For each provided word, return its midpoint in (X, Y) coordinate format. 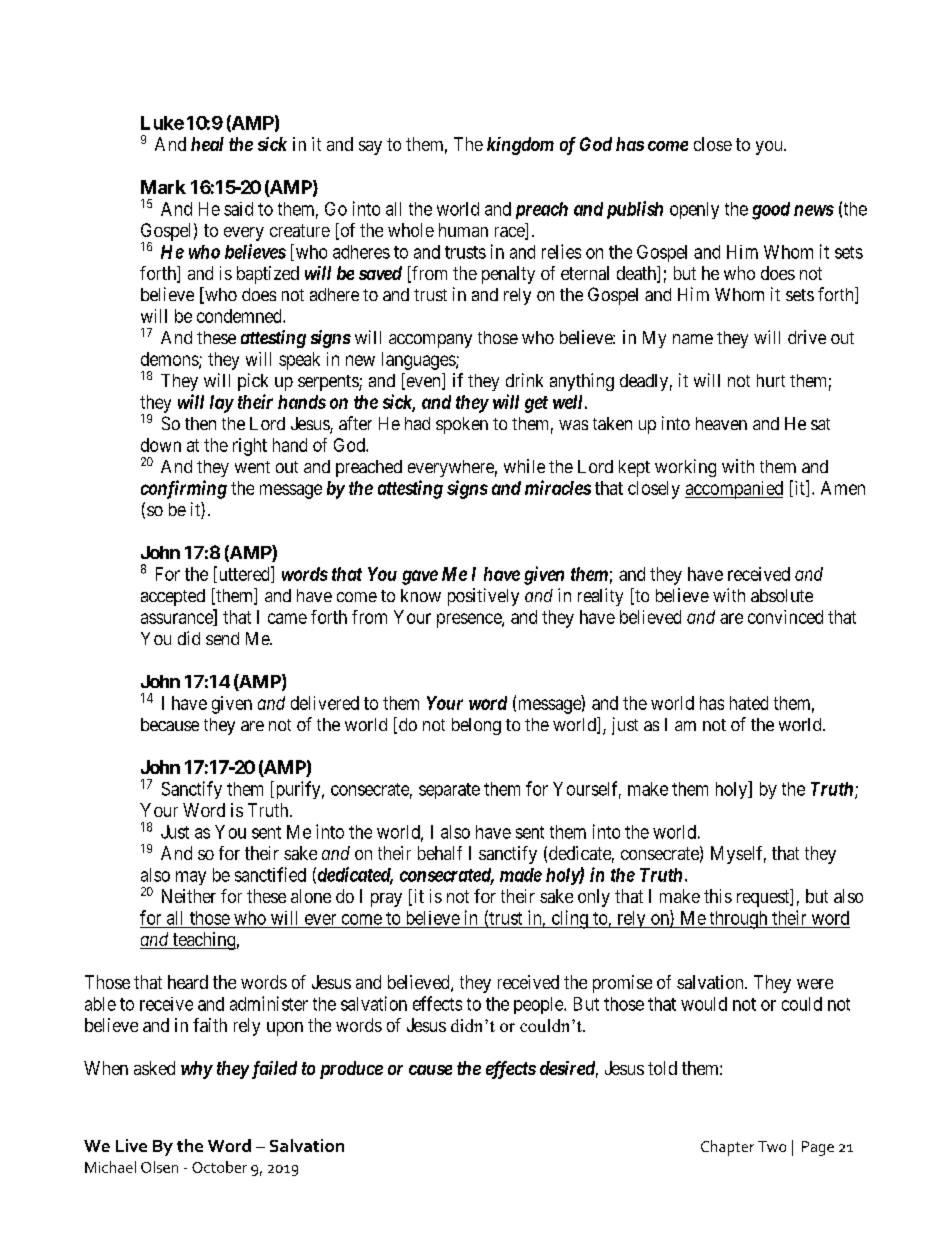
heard (188, 982)
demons (170, 360)
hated (749, 703)
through (738, 920)
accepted (173, 597)
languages (419, 361)
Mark (163, 187)
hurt (771, 380)
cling (569, 919)
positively (483, 597)
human (463, 230)
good (771, 211)
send (222, 638)
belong (476, 726)
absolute (782, 595)
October (219, 1167)
